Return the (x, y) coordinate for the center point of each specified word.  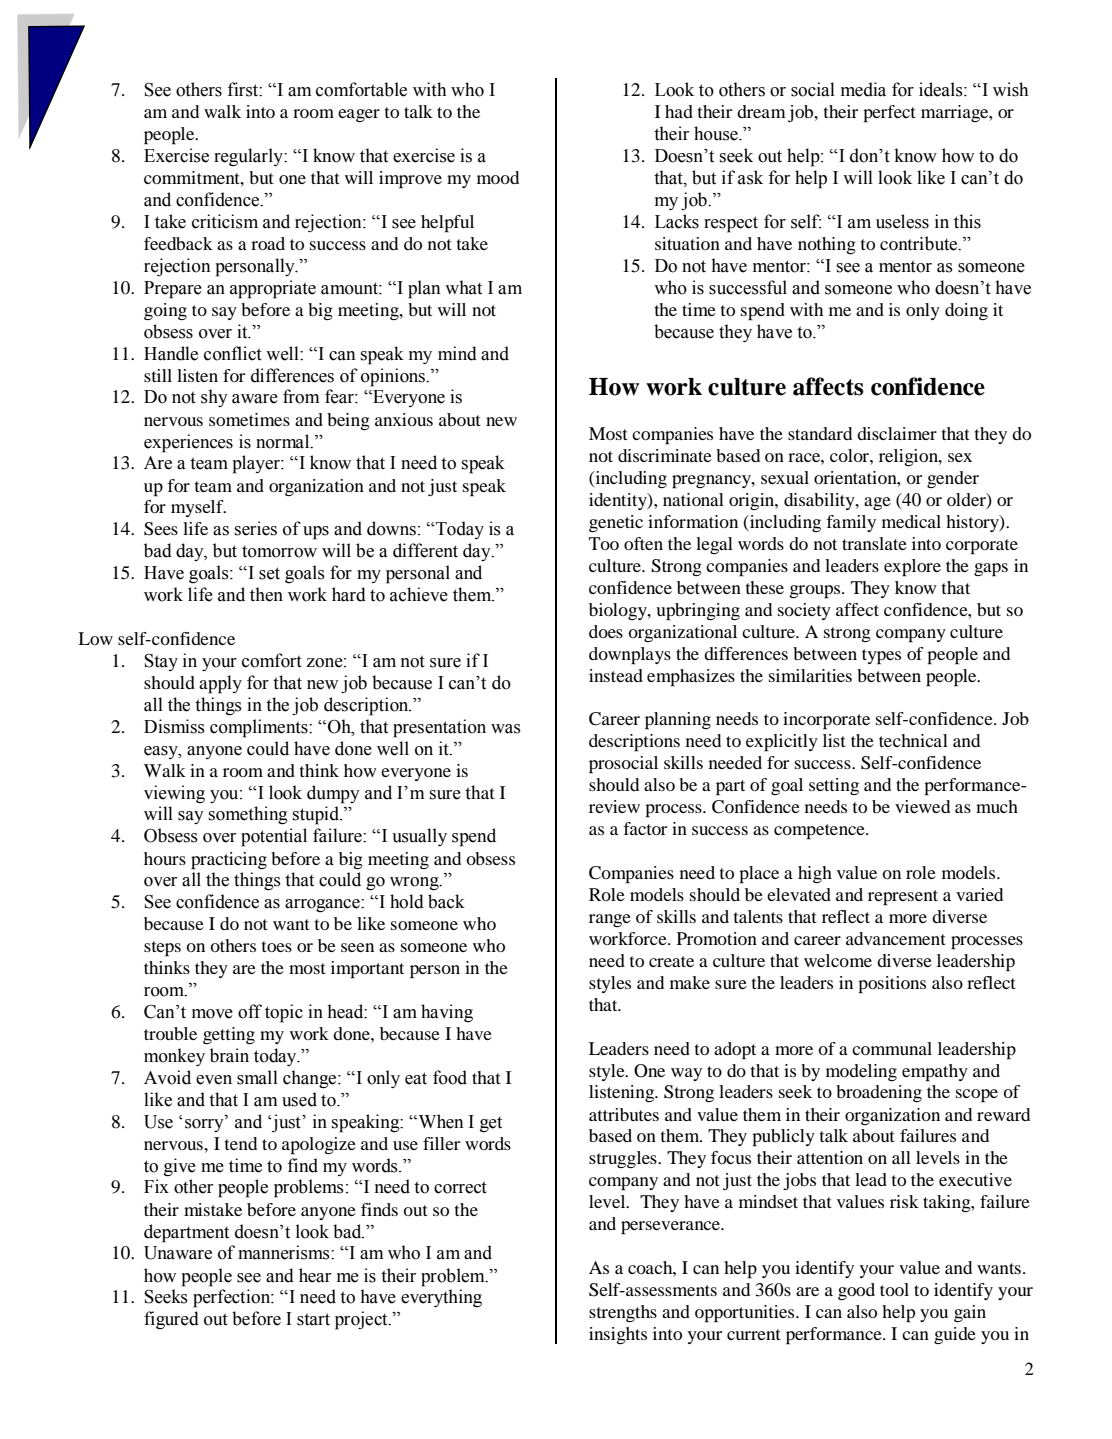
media (863, 89)
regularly (249, 157)
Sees (161, 529)
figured (171, 1320)
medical (911, 521)
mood (498, 177)
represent (903, 898)
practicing (229, 861)
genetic (616, 523)
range (610, 920)
